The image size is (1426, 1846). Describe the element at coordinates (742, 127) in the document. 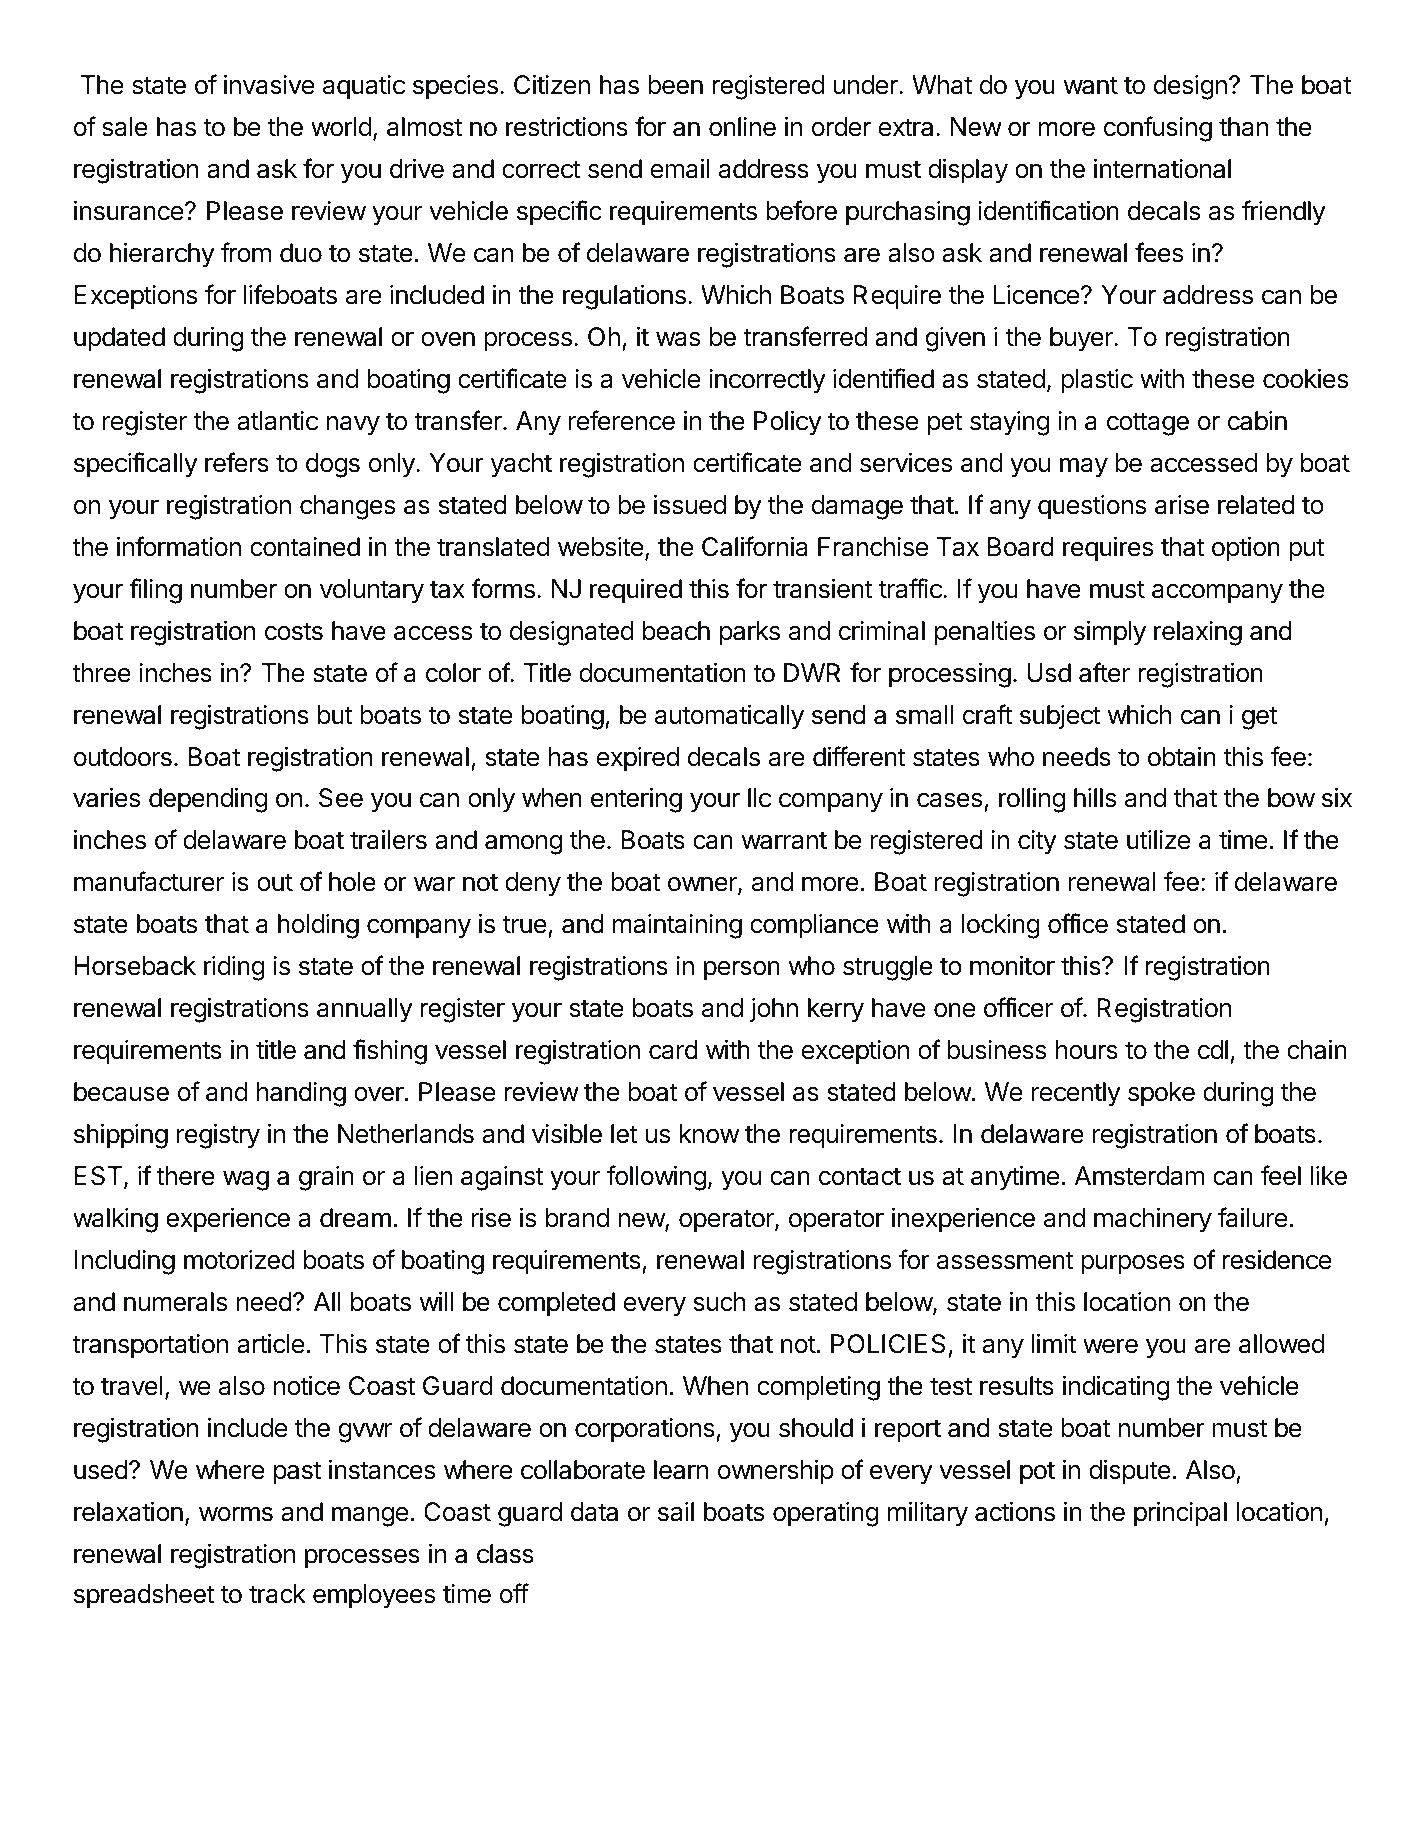

I see `online` at that location.
